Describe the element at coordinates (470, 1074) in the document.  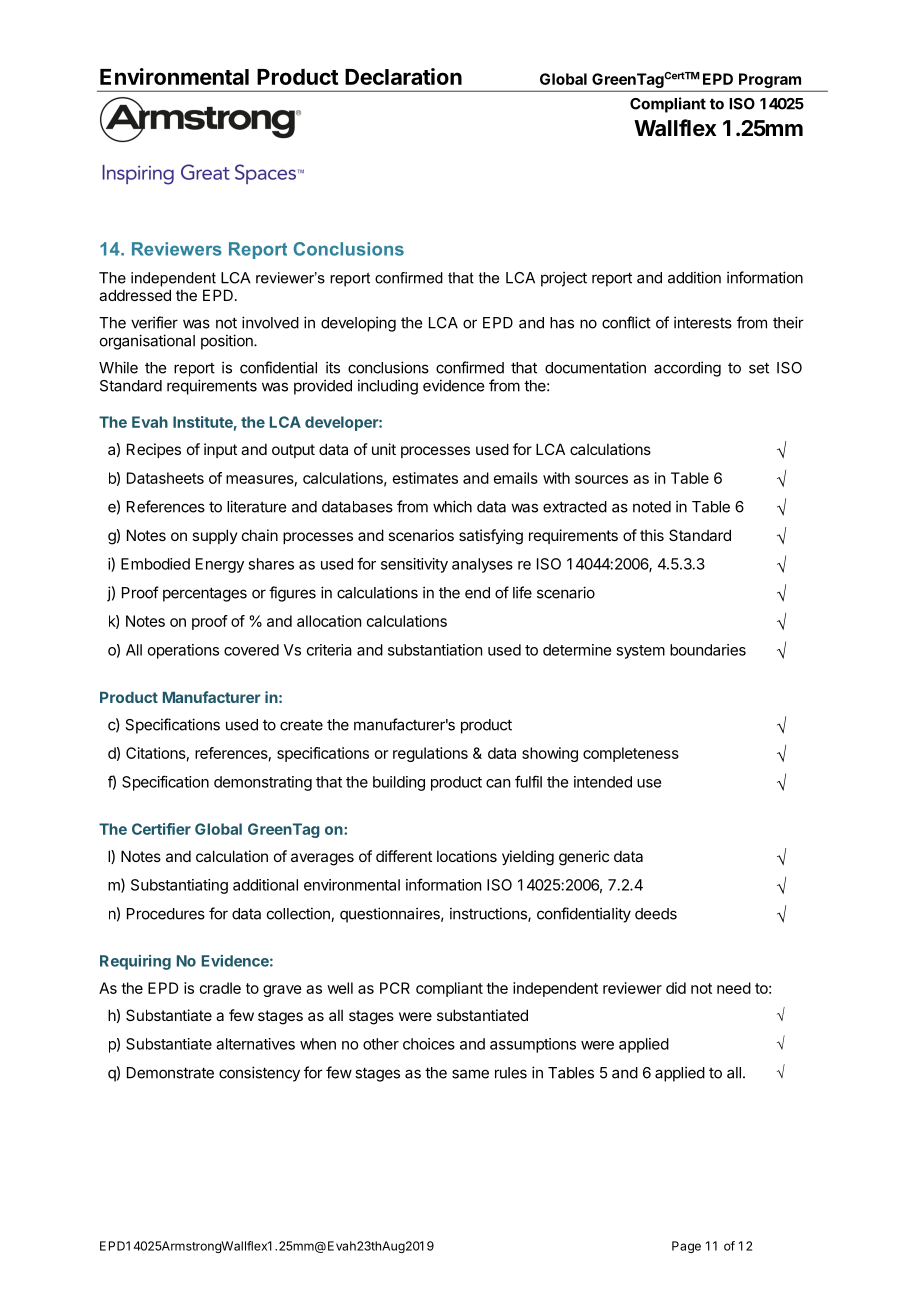
I see `same` at that location.
